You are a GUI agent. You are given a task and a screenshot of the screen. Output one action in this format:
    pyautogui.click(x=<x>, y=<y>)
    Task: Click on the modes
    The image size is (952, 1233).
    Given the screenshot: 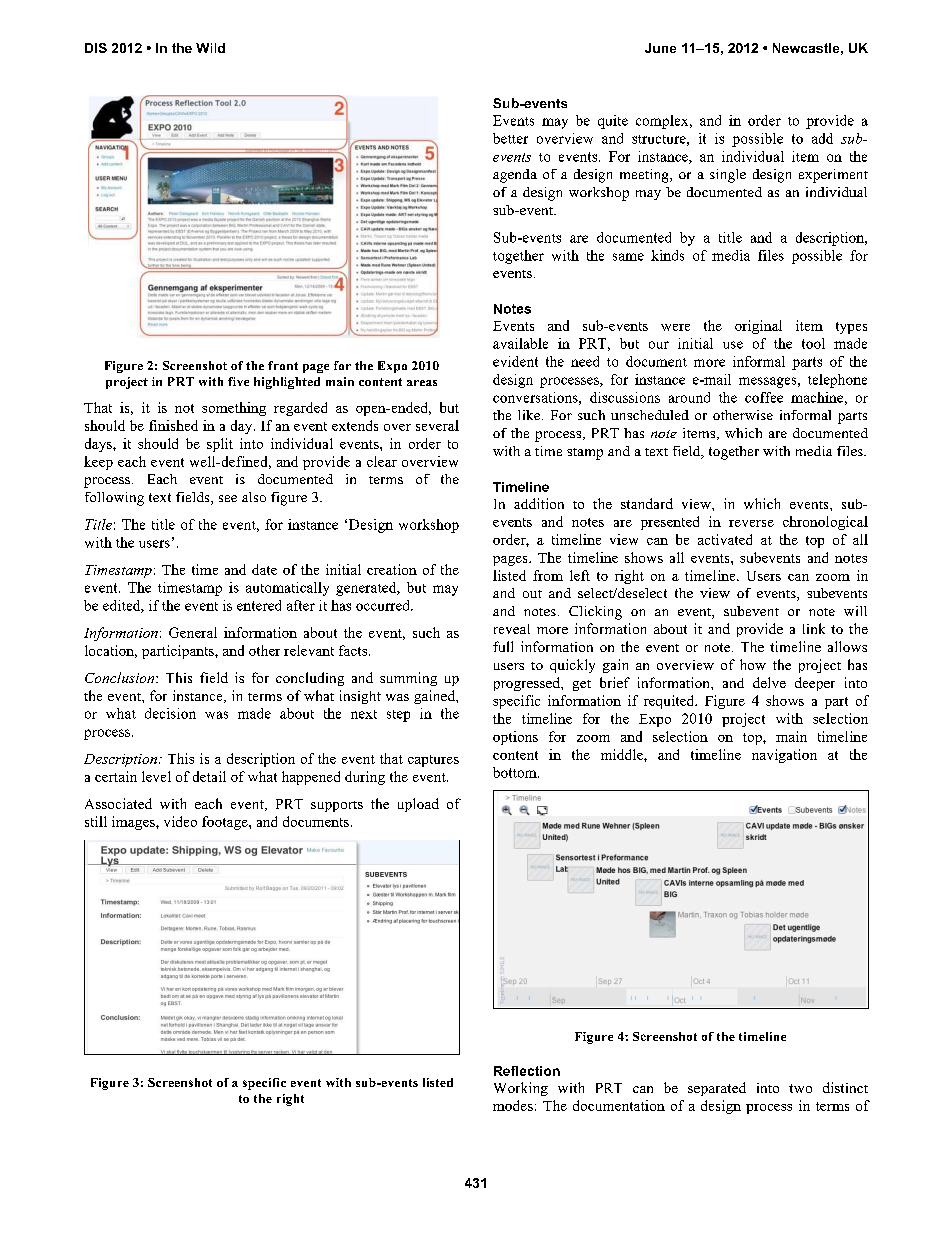 What is the action you would take?
    pyautogui.click(x=513, y=1105)
